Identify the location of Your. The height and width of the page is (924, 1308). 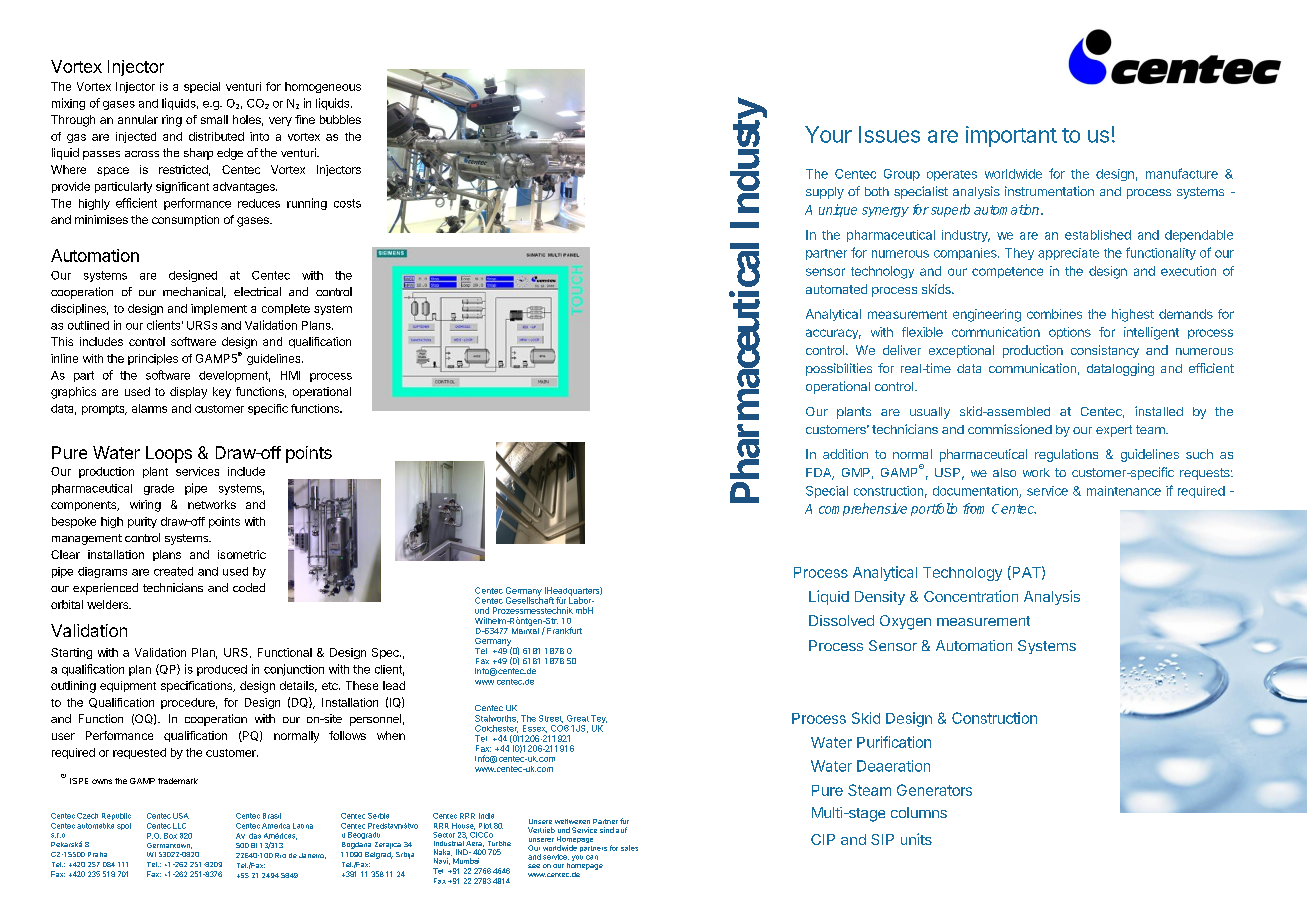
(828, 134).
